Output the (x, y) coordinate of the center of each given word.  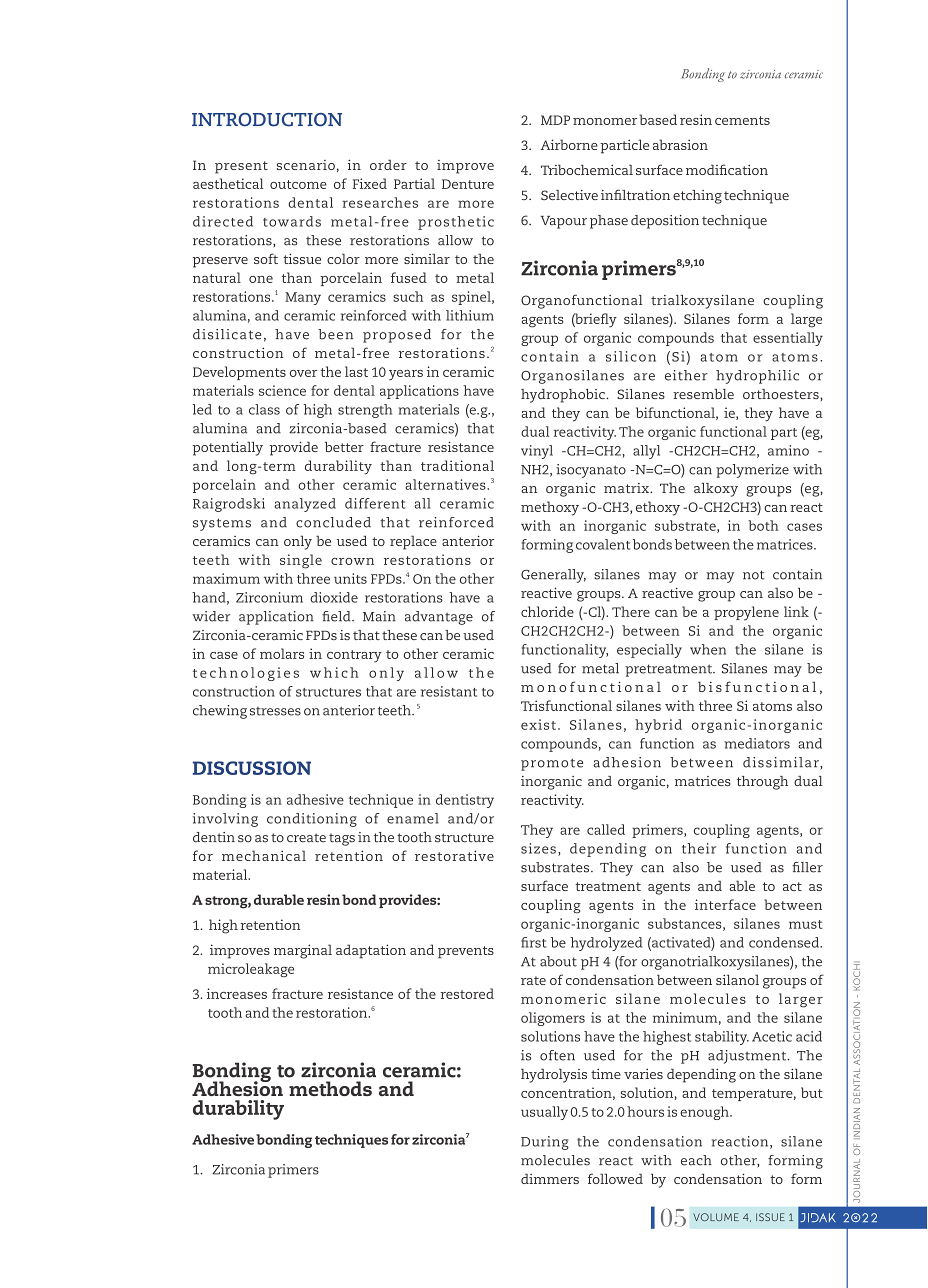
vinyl (537, 452)
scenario (306, 165)
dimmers (550, 1178)
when (708, 649)
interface (725, 904)
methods (330, 1088)
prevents (466, 952)
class (264, 409)
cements (742, 120)
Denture (468, 184)
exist (538, 724)
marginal (303, 951)
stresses (275, 711)
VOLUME (716, 1217)
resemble (703, 394)
